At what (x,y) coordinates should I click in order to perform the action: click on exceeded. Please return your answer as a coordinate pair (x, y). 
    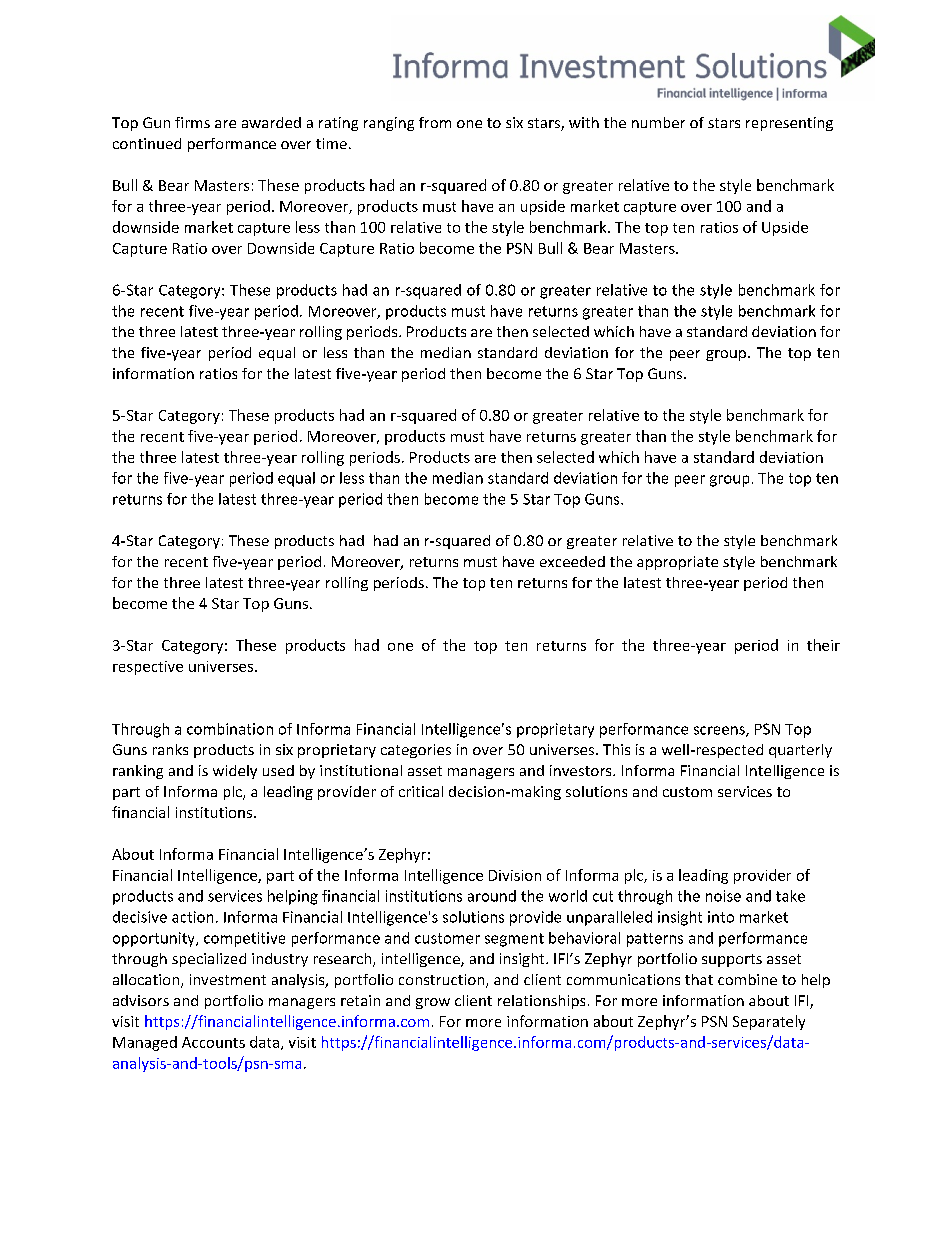
    Looking at the image, I should click on (572, 561).
